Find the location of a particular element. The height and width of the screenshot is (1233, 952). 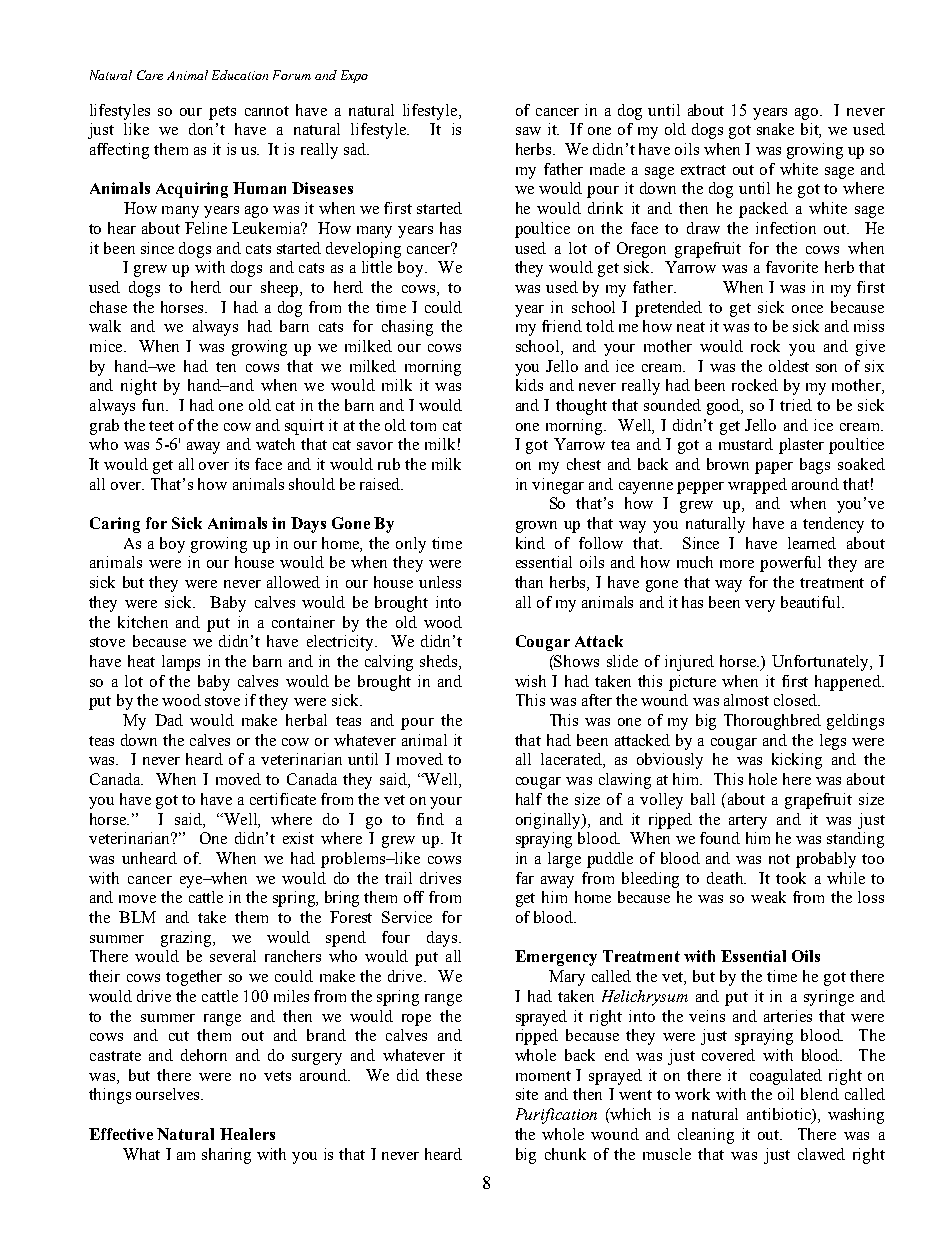

antibiotic is located at coordinates (780, 1115).
